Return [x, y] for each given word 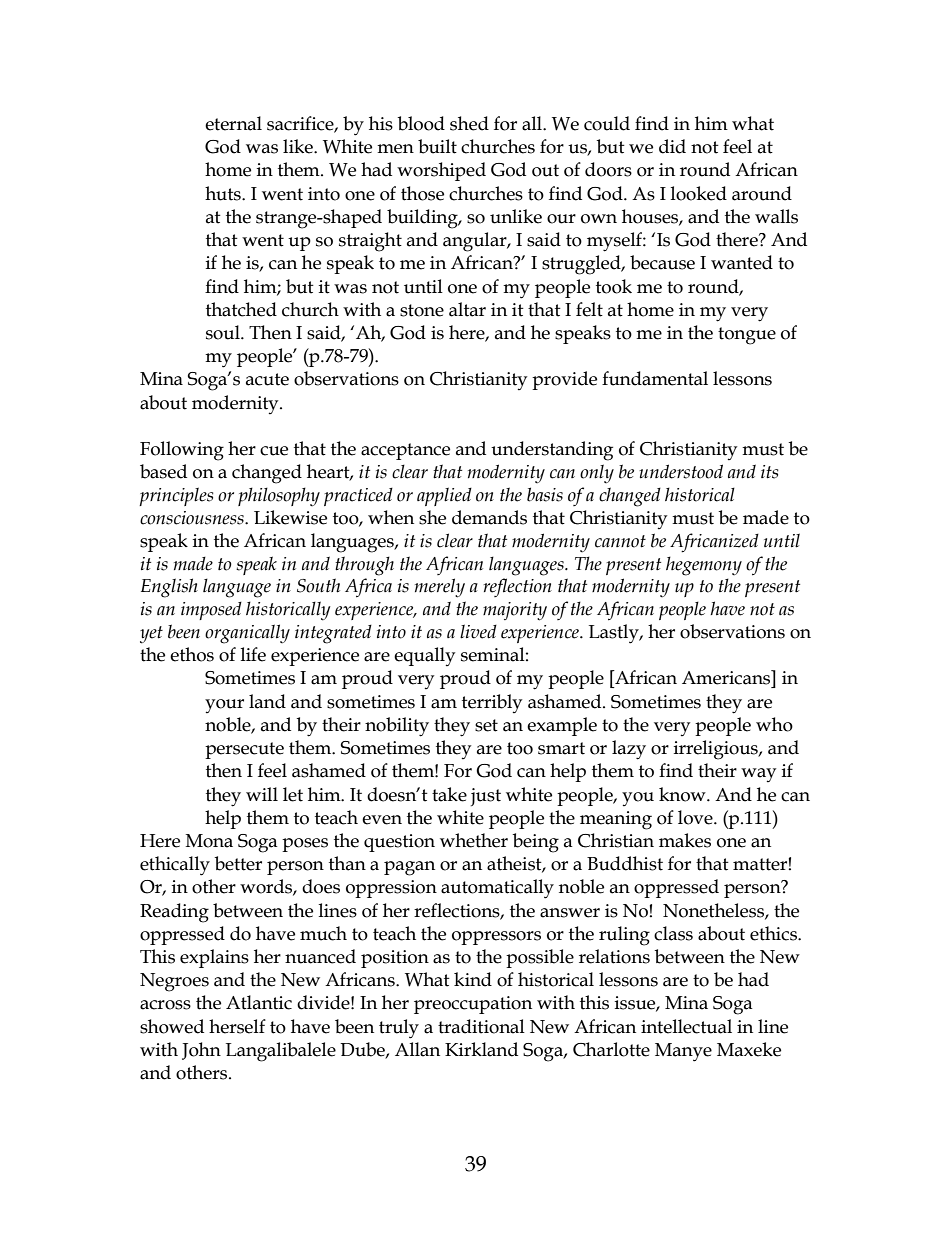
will [262, 794]
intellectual [686, 1026]
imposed [211, 611]
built [437, 146]
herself [237, 1026]
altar [467, 309]
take [449, 794]
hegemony [704, 566]
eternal [233, 123]
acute [267, 379]
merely [440, 588]
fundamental [655, 378]
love [696, 817]
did [672, 146]
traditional [481, 1026]
